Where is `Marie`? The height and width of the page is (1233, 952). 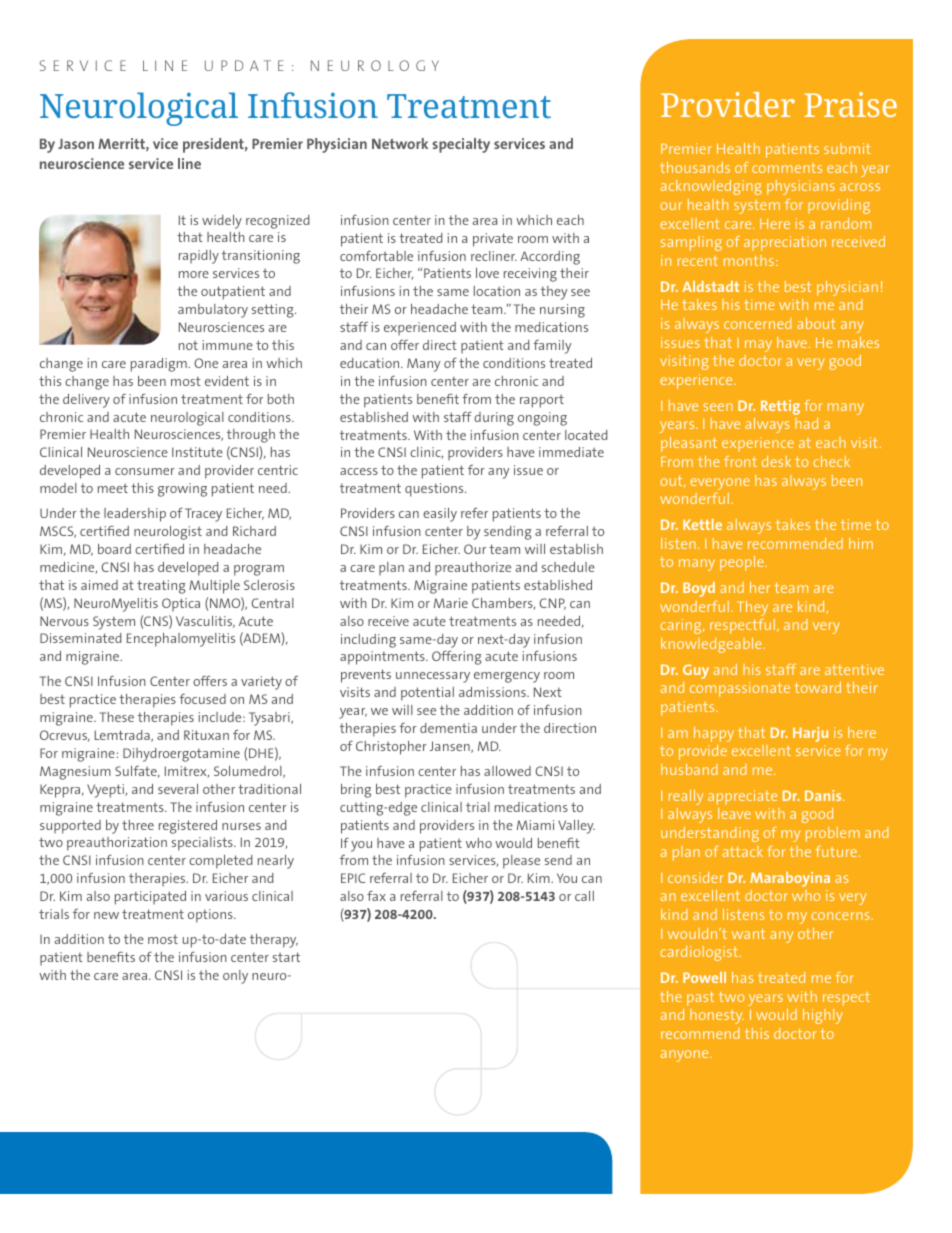
Marie is located at coordinates (451, 603).
